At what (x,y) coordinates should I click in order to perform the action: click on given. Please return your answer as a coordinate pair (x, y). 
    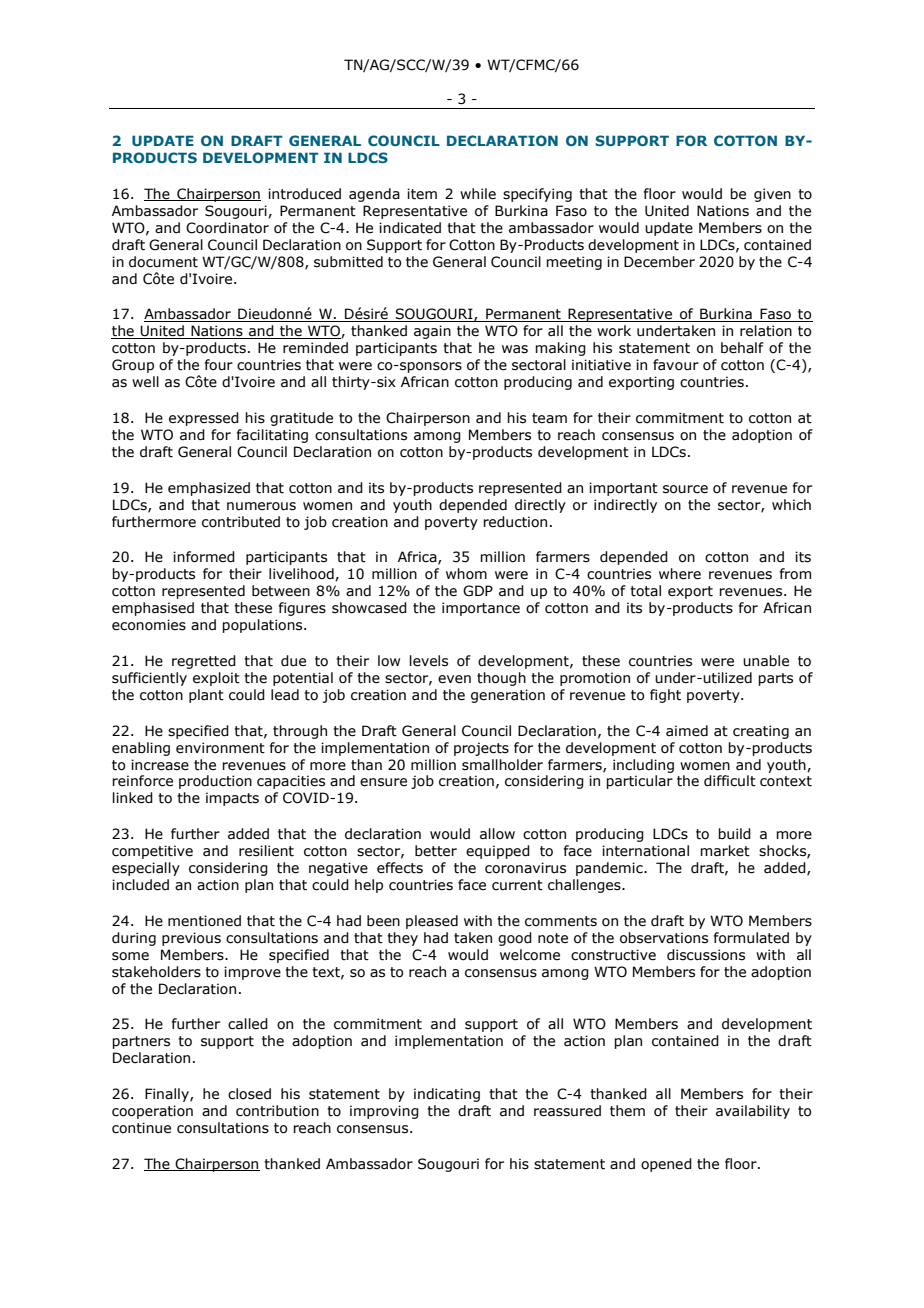
    Looking at the image, I should click on (772, 195).
